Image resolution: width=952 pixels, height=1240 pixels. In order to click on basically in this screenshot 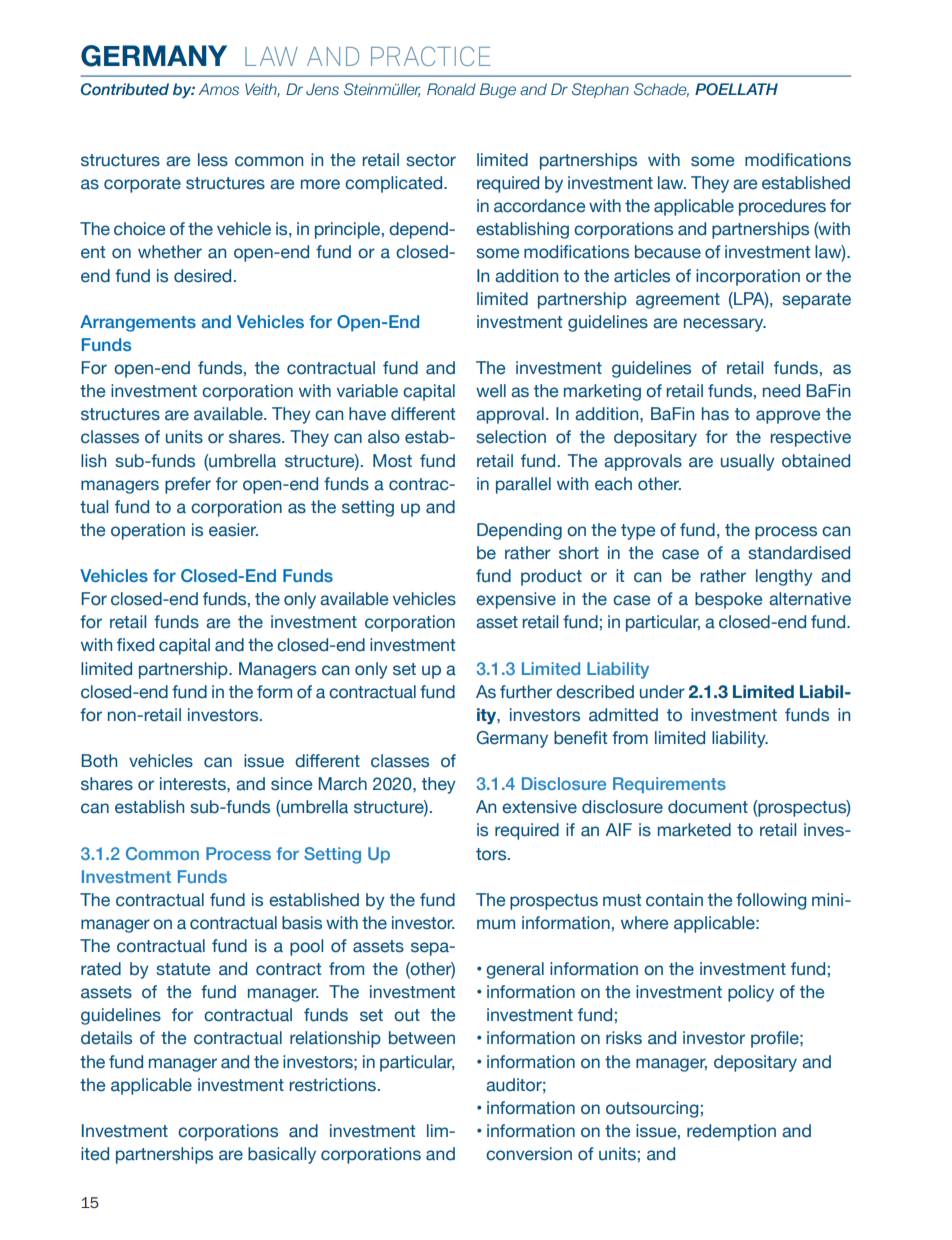, I will do `click(282, 1155)`.
